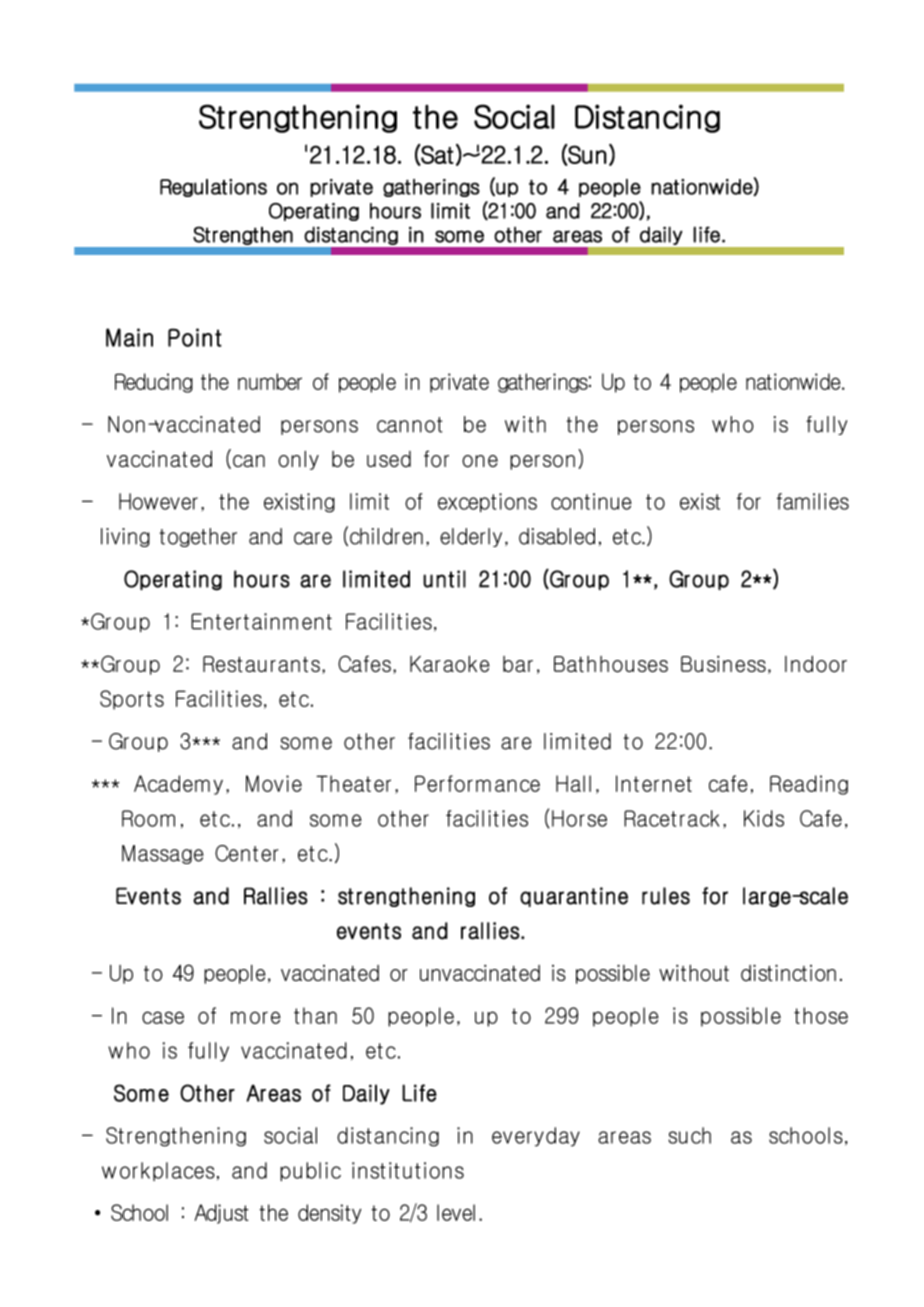 This screenshot has width=924, height=1307. What do you see at coordinates (723, 664) in the screenshot?
I see `Business` at bounding box center [723, 664].
